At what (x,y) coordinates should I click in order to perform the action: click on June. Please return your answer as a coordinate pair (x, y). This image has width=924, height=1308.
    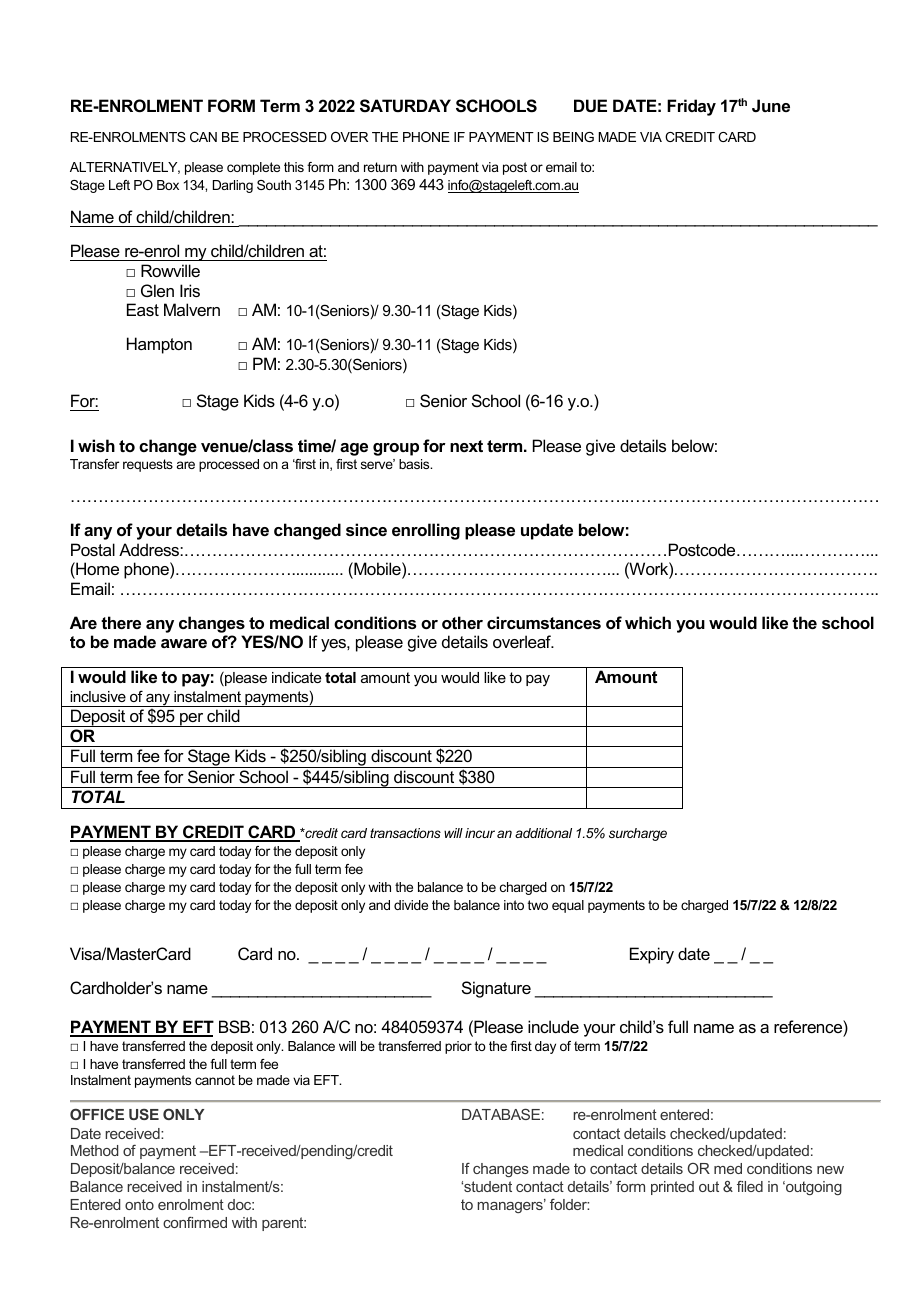
    Looking at the image, I should click on (771, 105).
